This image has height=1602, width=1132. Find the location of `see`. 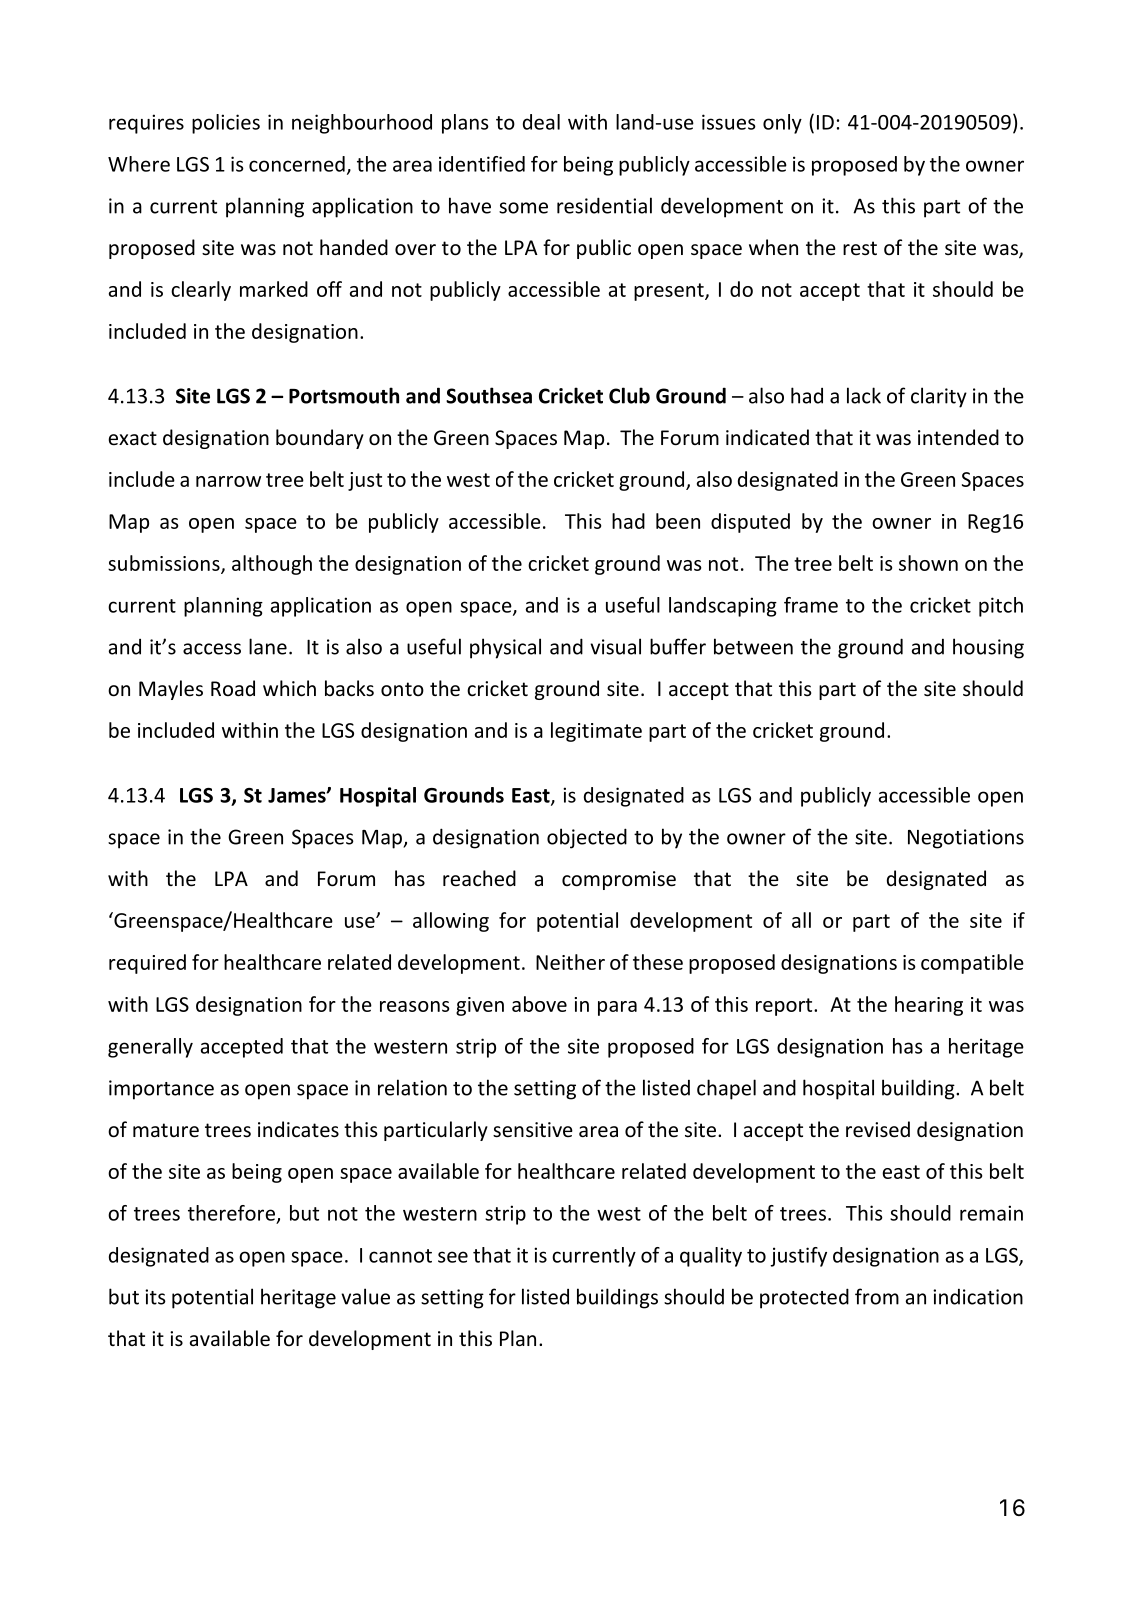

see is located at coordinates (453, 1257).
